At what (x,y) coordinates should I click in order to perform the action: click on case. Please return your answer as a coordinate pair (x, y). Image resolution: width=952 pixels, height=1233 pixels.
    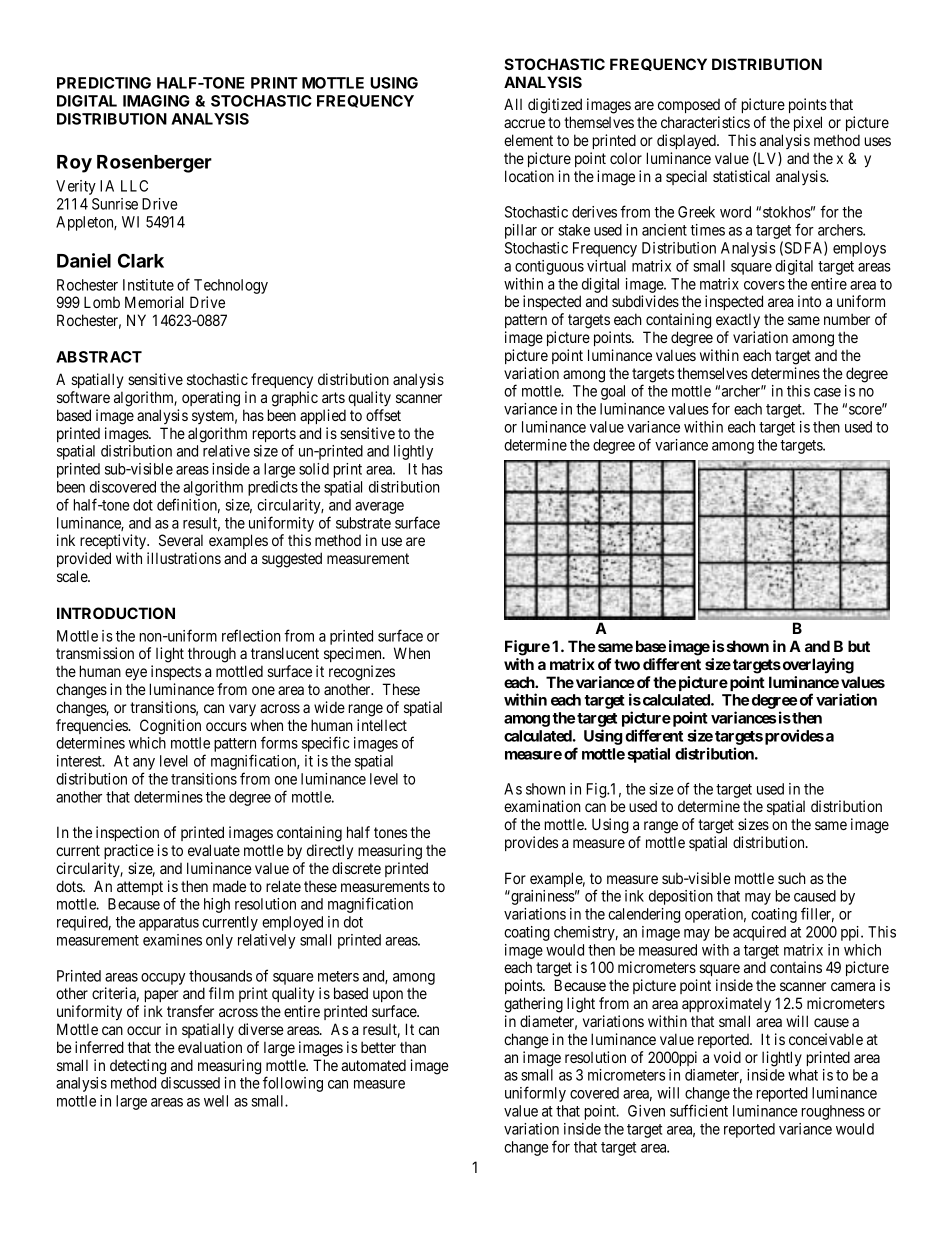
    Looking at the image, I should click on (827, 392).
